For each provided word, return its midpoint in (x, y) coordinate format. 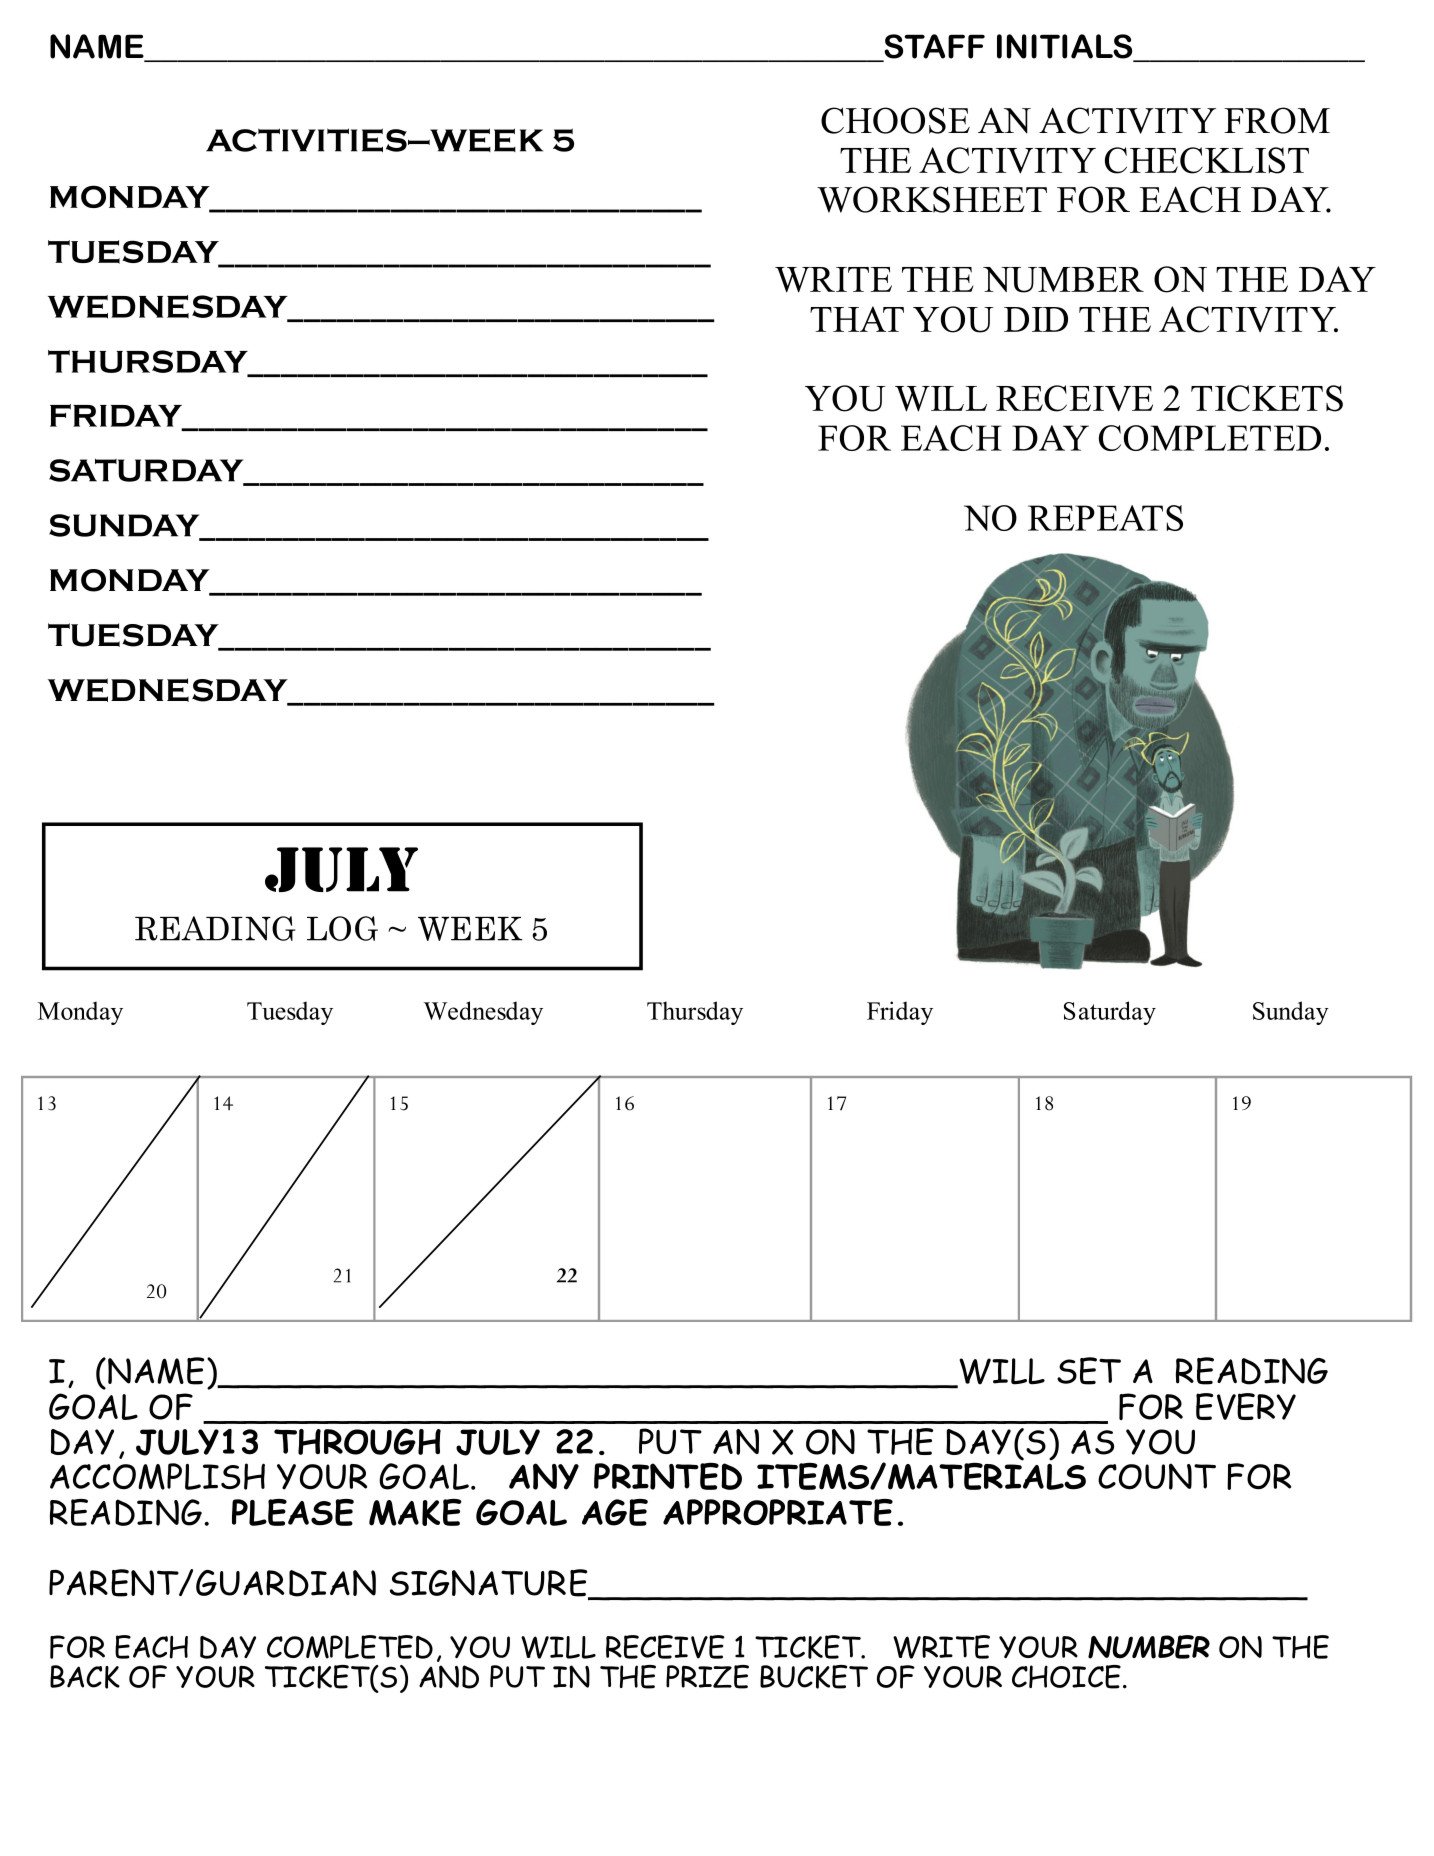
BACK (85, 1677)
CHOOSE (895, 120)
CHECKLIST (1207, 160)
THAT (857, 319)
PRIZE (707, 1677)
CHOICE (1066, 1677)
